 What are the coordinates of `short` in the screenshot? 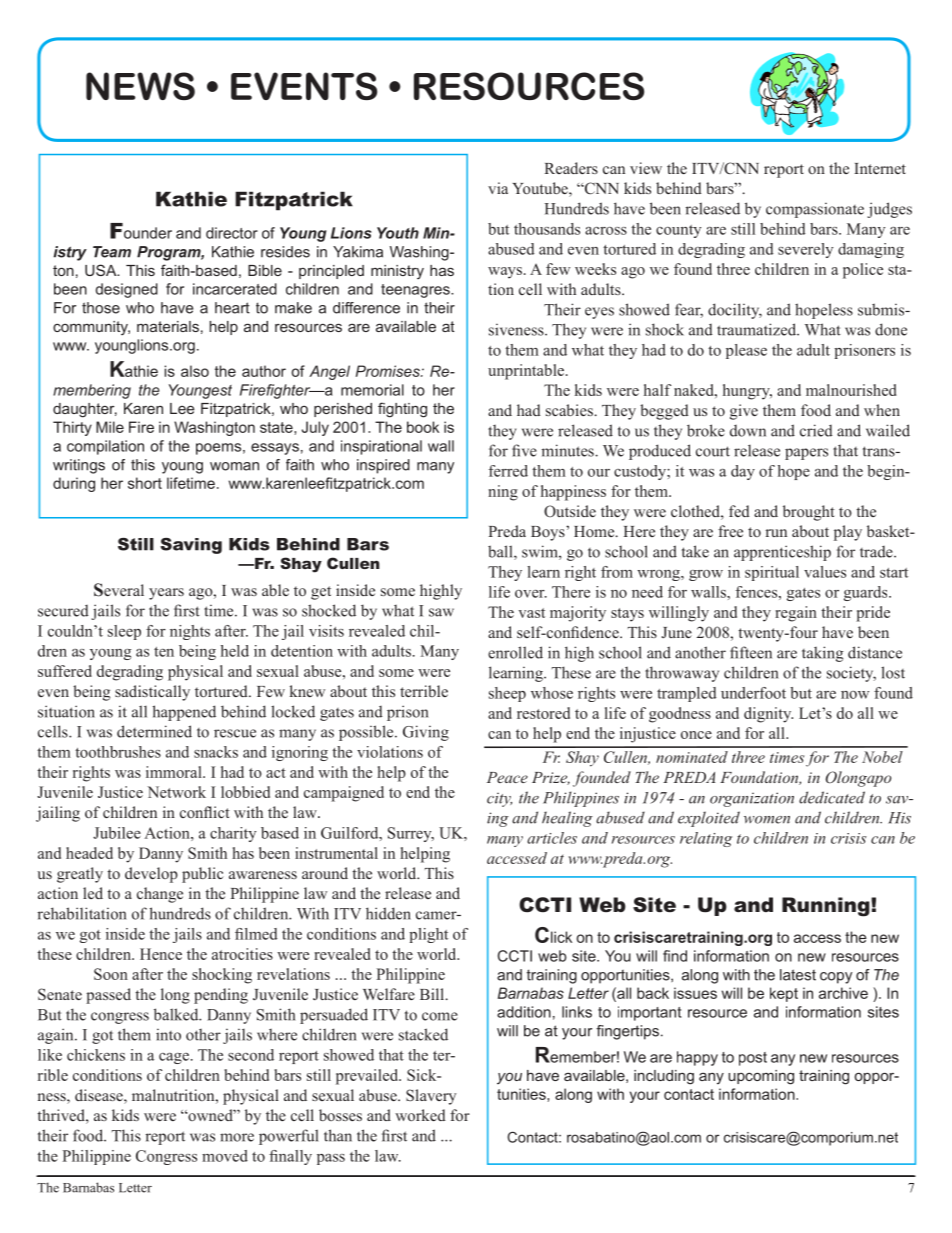 It's located at (145, 483).
